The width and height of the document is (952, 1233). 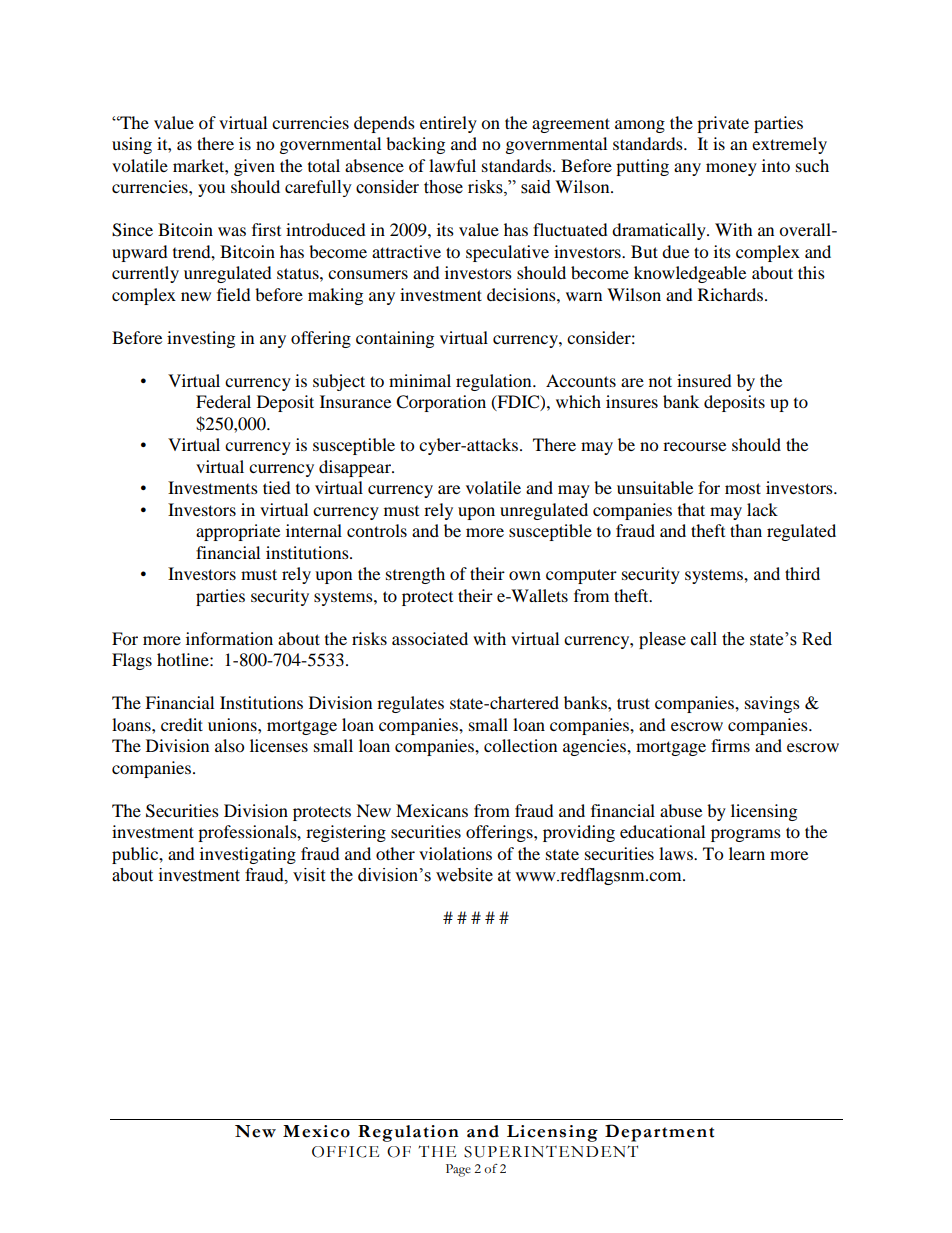 I want to click on lawful, so click(x=452, y=165).
